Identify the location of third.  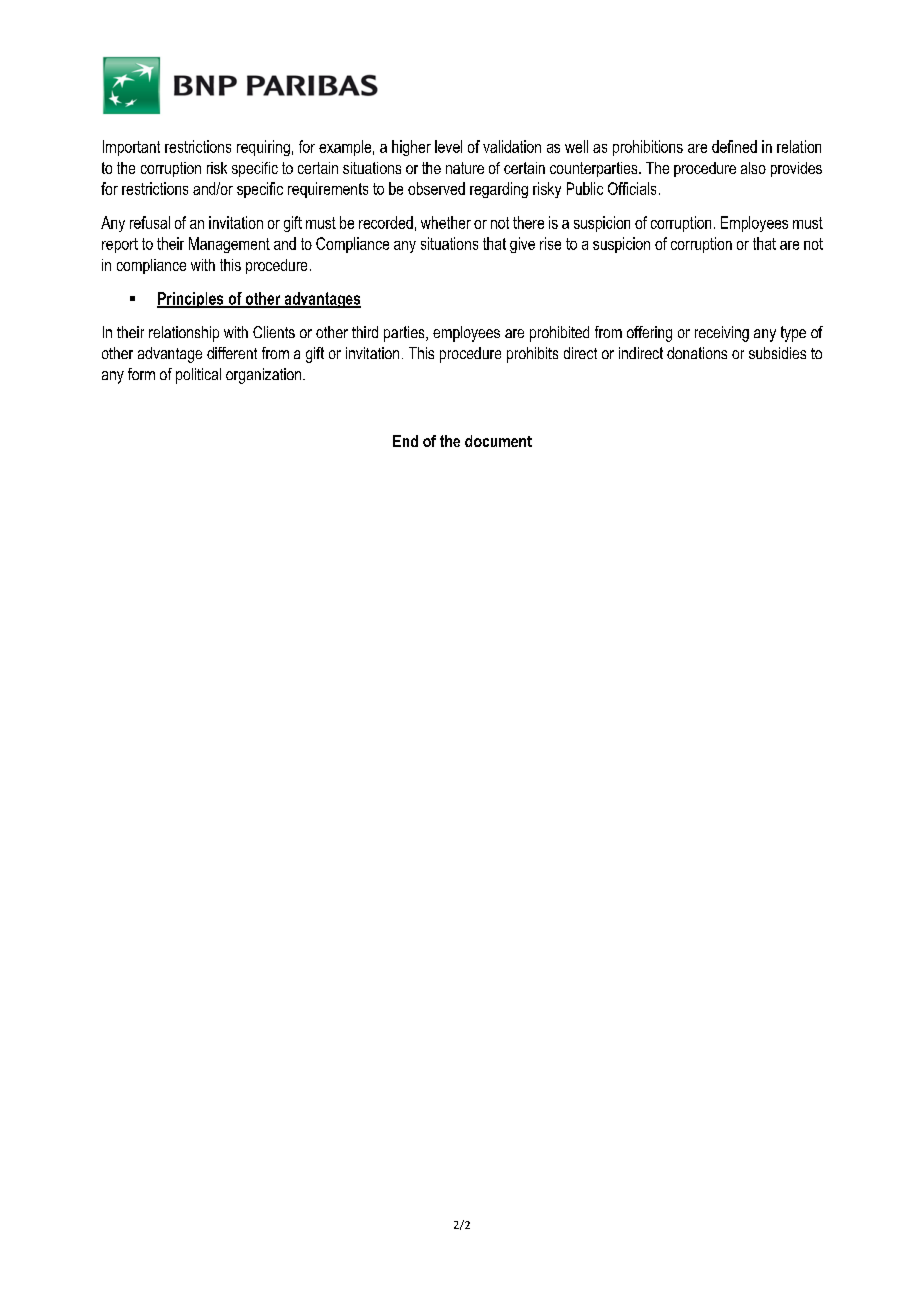
(365, 332).
